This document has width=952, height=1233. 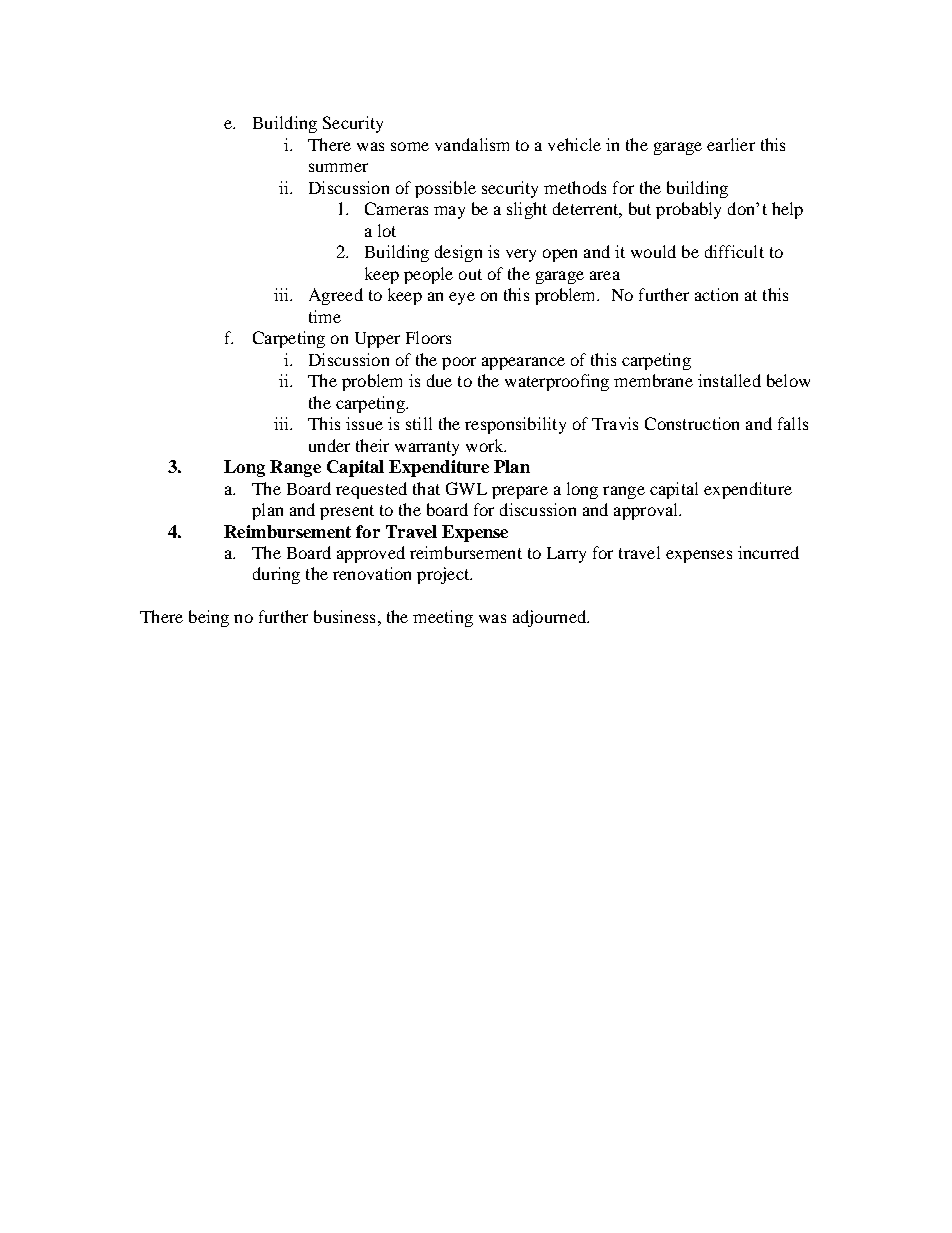 I want to click on eye, so click(x=462, y=298).
